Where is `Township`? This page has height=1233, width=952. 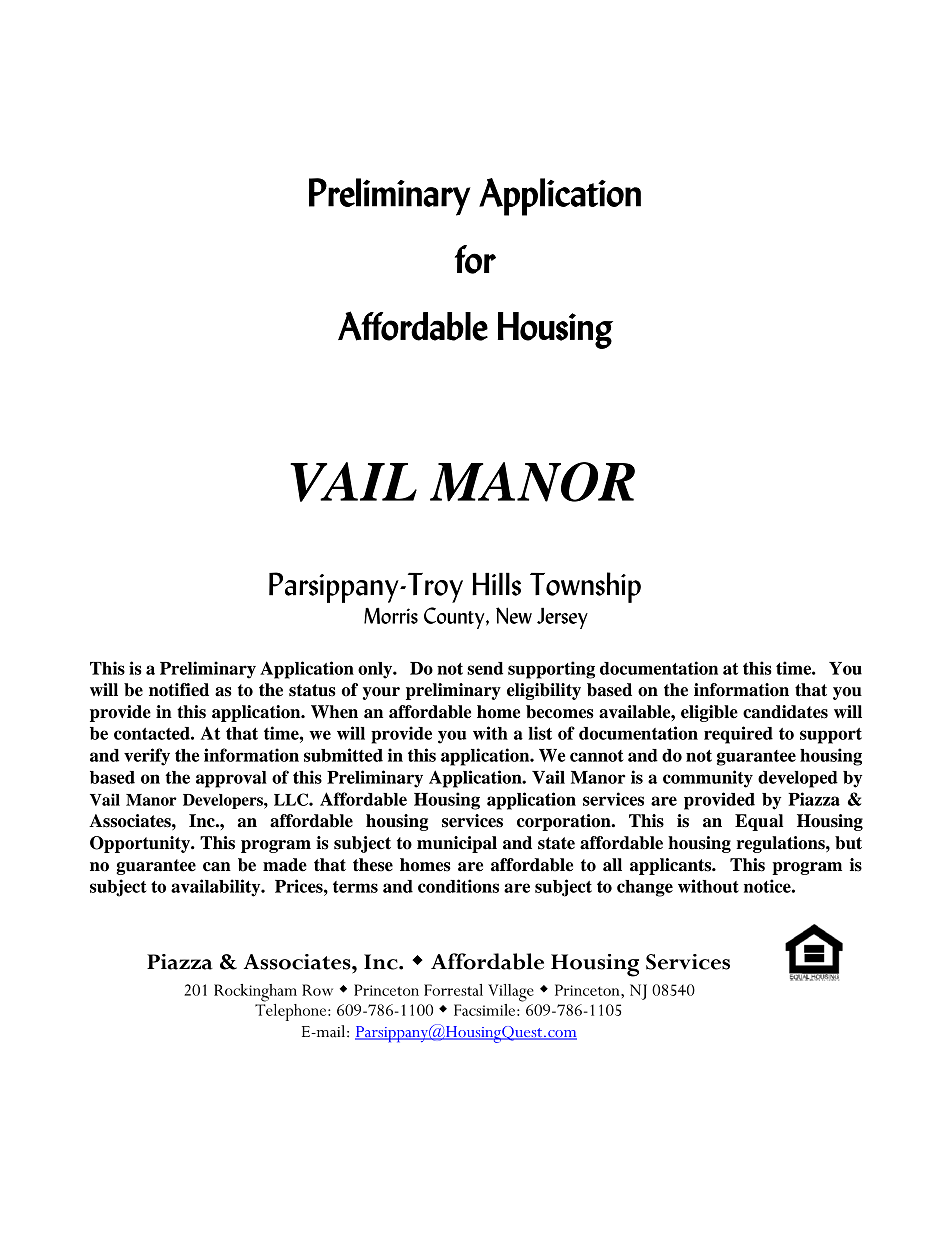 Township is located at coordinates (585, 587).
